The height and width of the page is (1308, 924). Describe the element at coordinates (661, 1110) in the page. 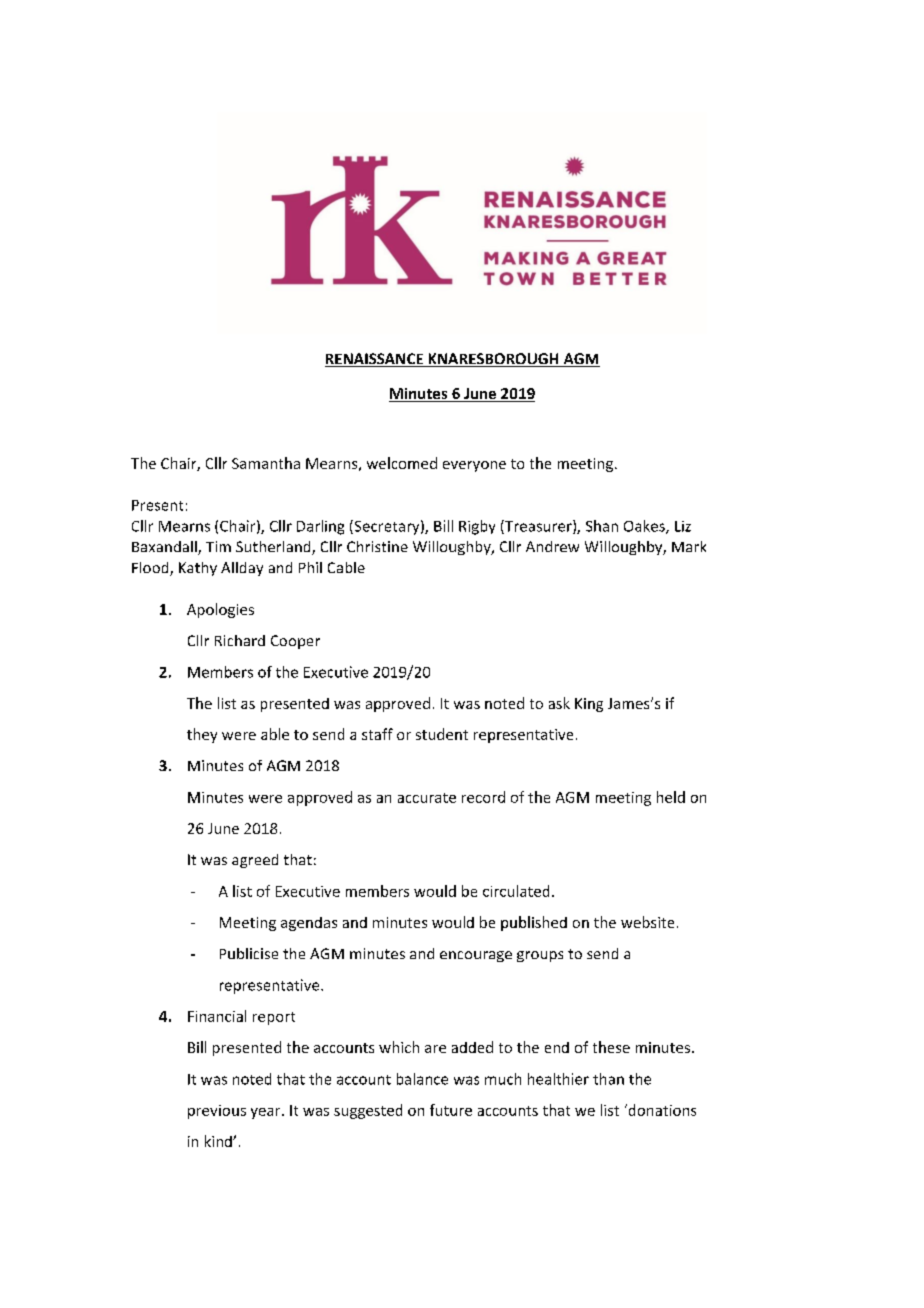

I see `donations` at that location.
